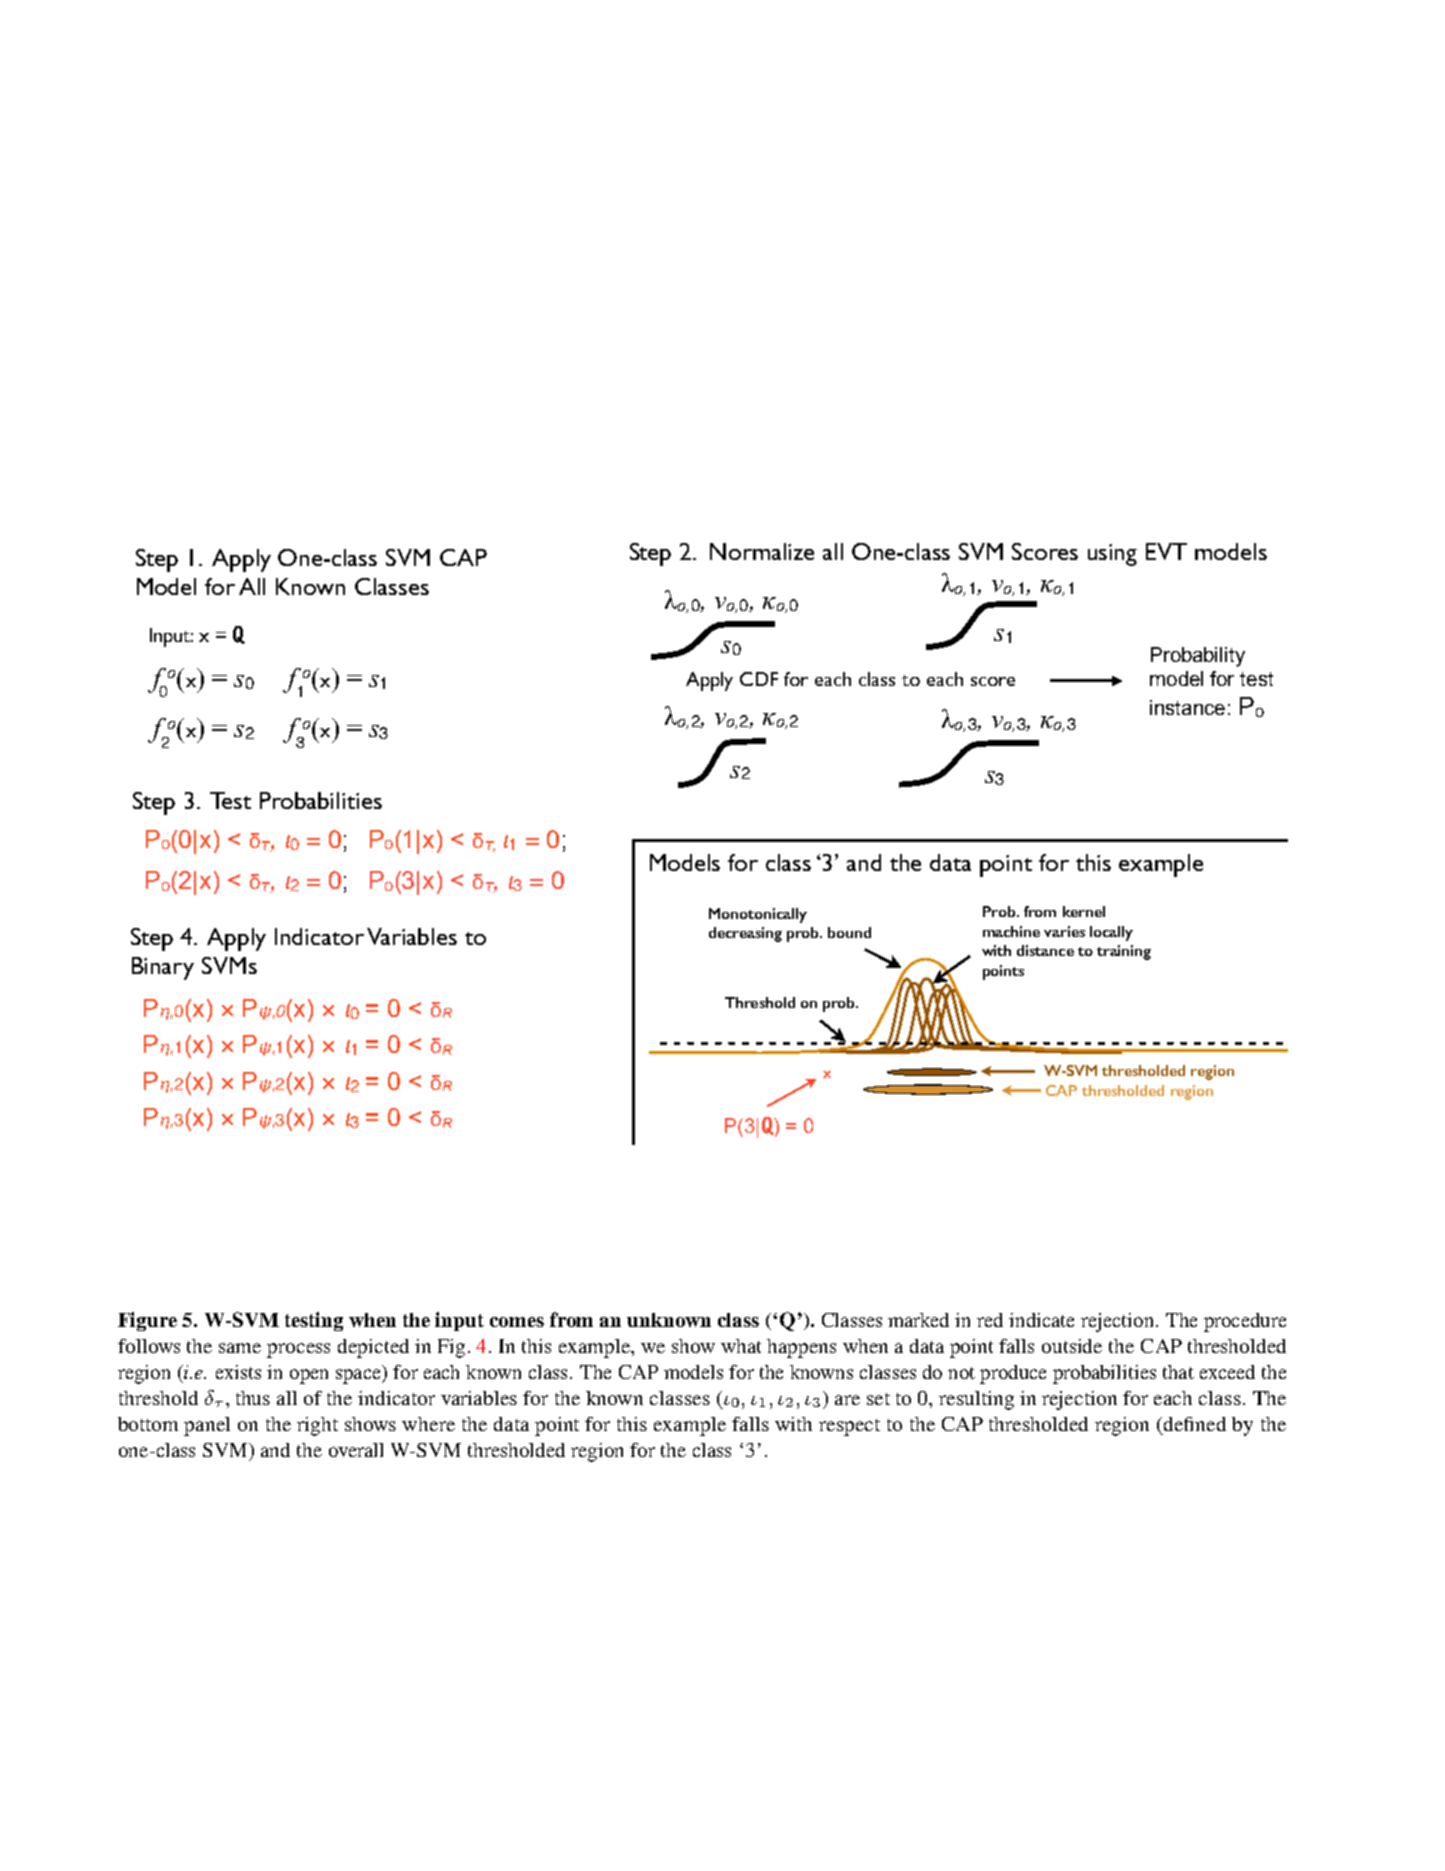 The width and height of the screenshot is (1445, 1871). I want to click on defined, so click(1195, 1424).
